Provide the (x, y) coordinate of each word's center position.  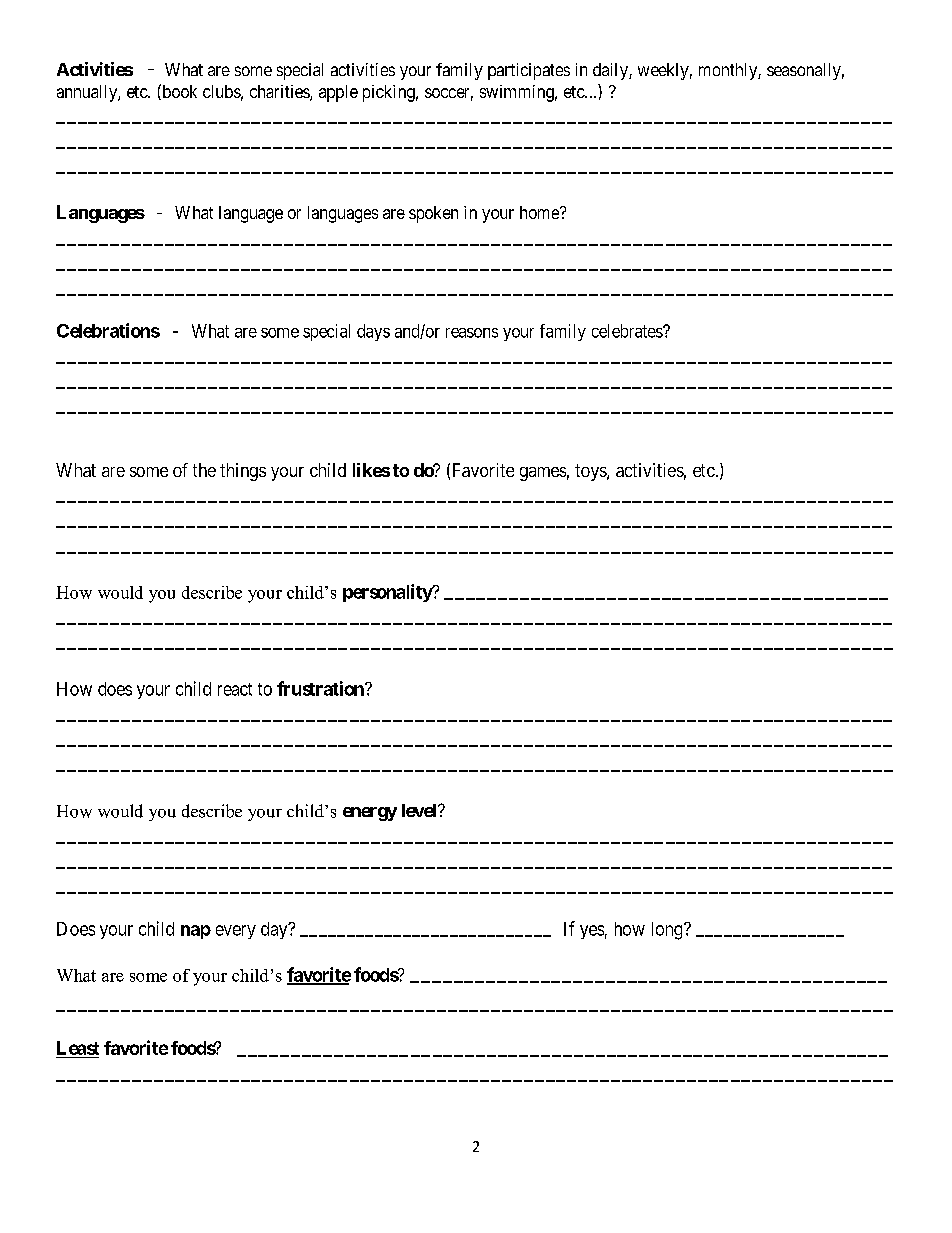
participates (529, 71)
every (236, 932)
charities (280, 93)
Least (78, 1048)
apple (338, 93)
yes (592, 932)
